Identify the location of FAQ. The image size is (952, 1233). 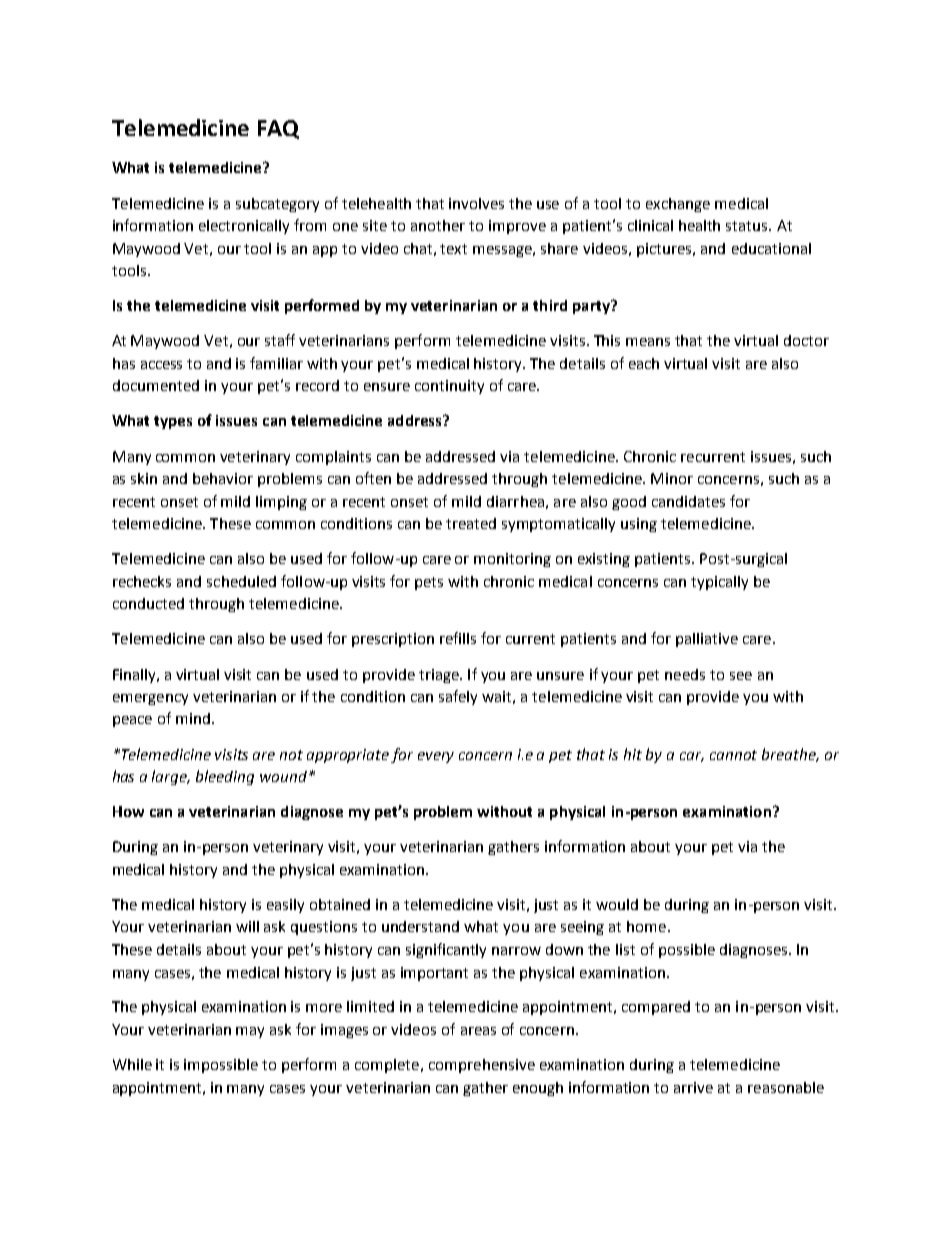
(278, 129).
